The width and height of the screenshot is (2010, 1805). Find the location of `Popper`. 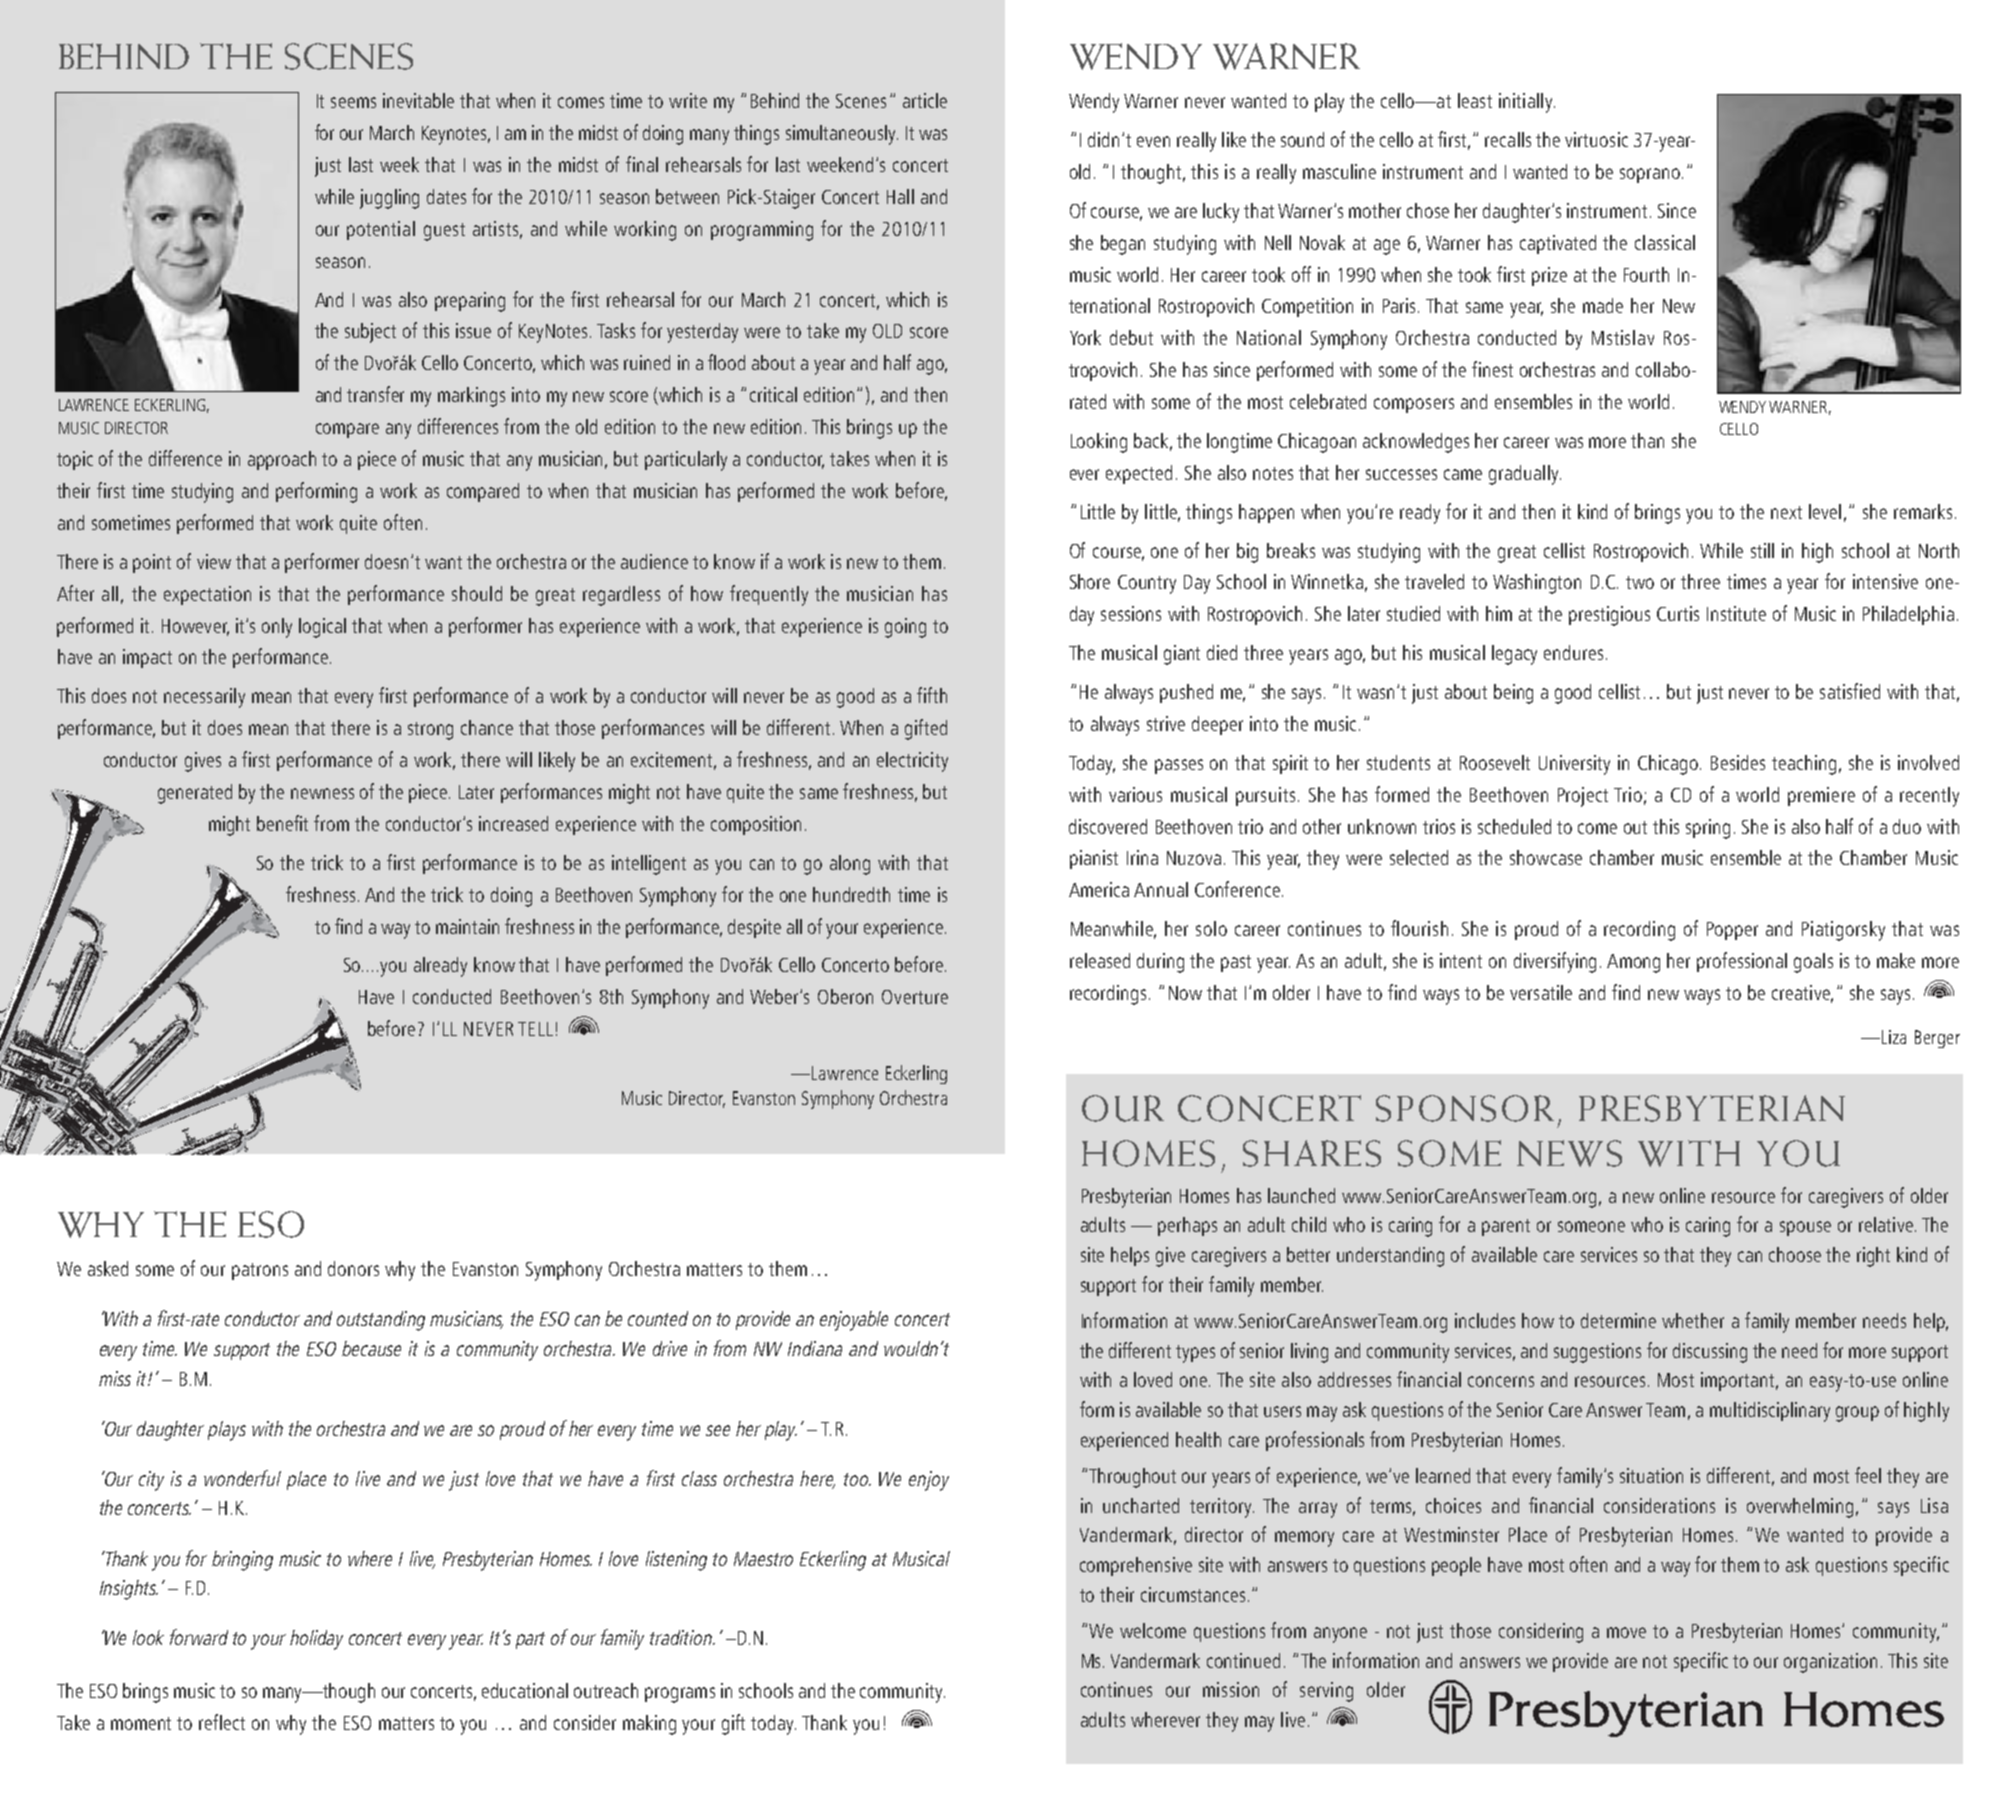

Popper is located at coordinates (1732, 931).
